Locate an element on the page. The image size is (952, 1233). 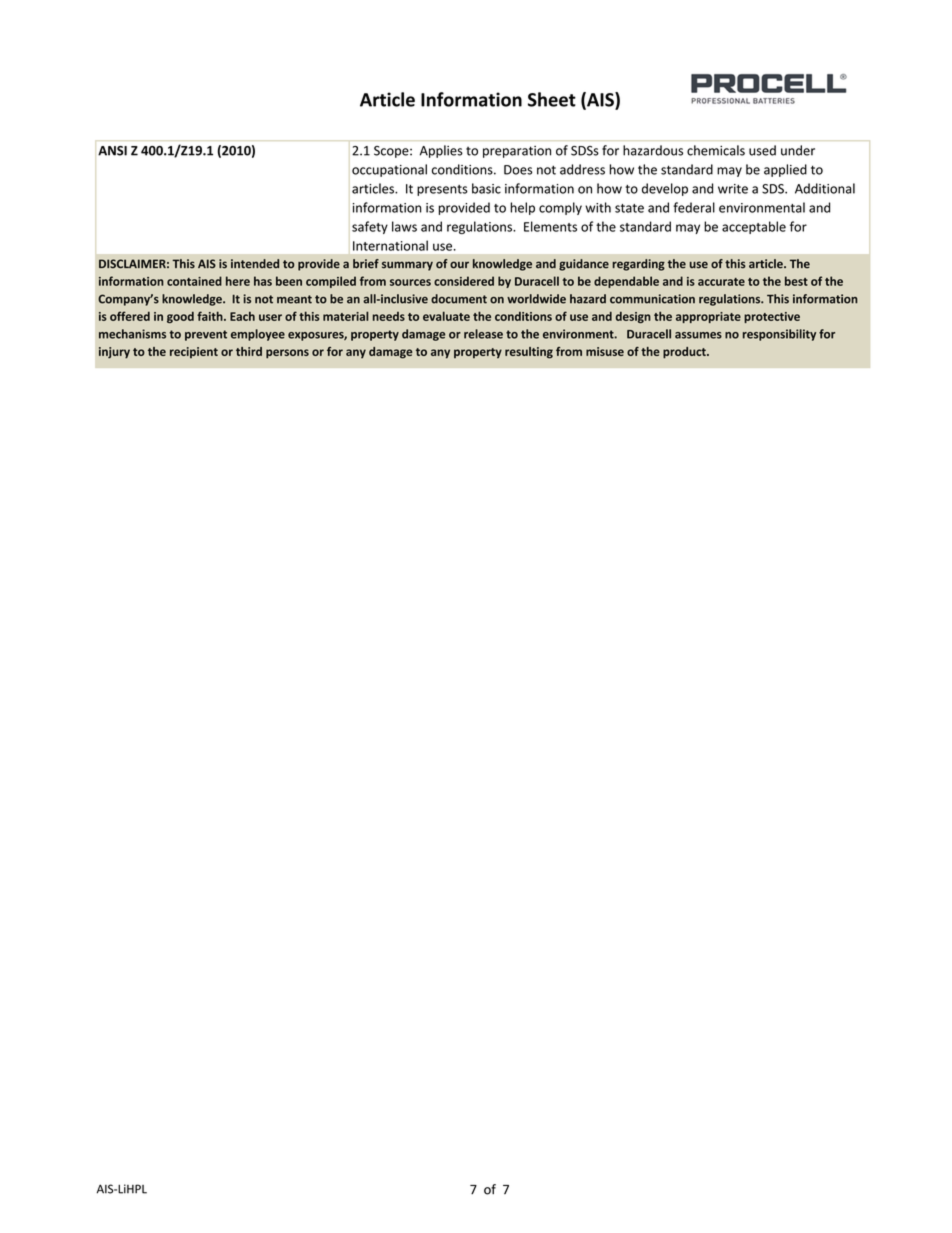
laws is located at coordinates (404, 226).
